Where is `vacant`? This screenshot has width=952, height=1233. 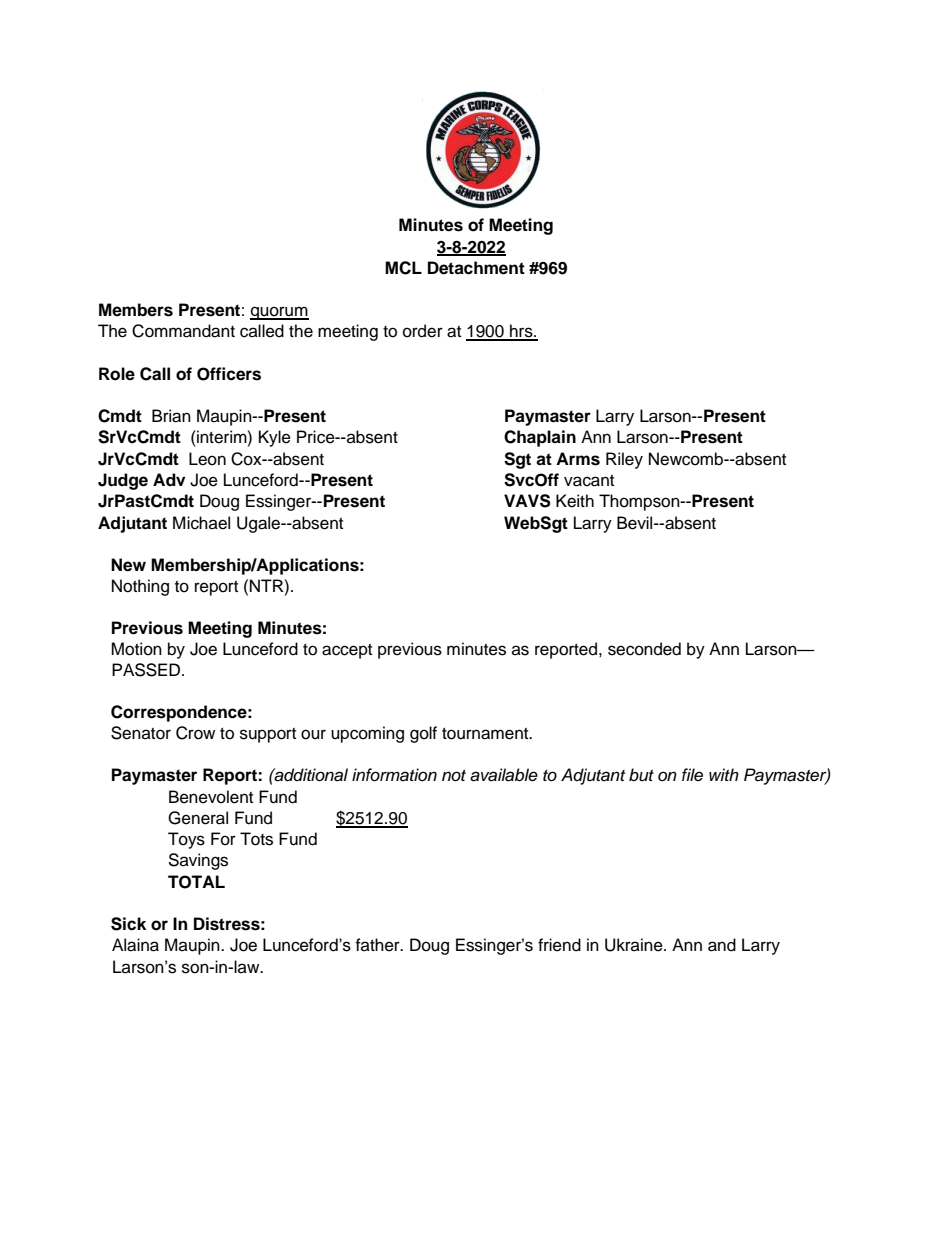 vacant is located at coordinates (589, 481).
